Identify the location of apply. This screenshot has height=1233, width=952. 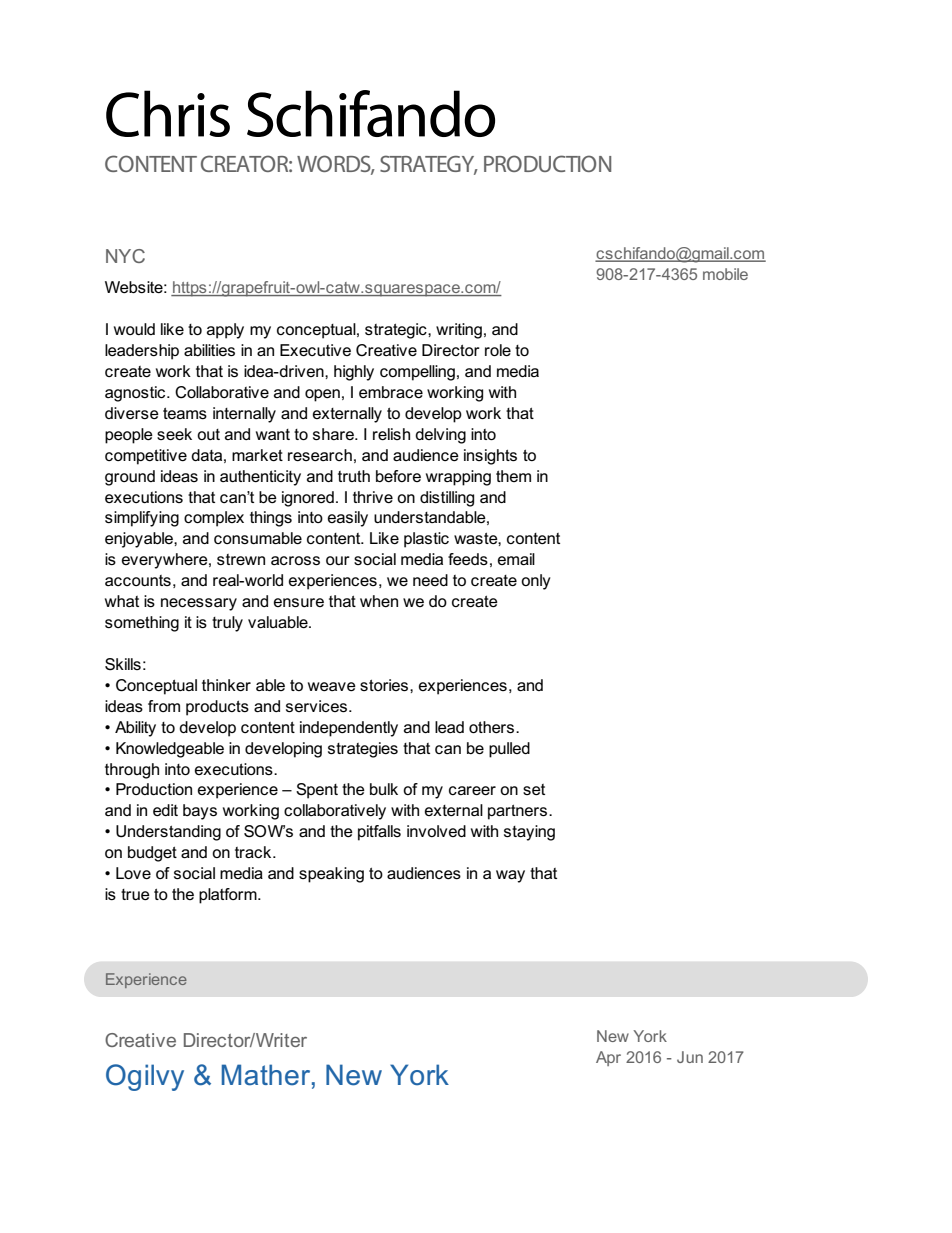
(225, 331).
